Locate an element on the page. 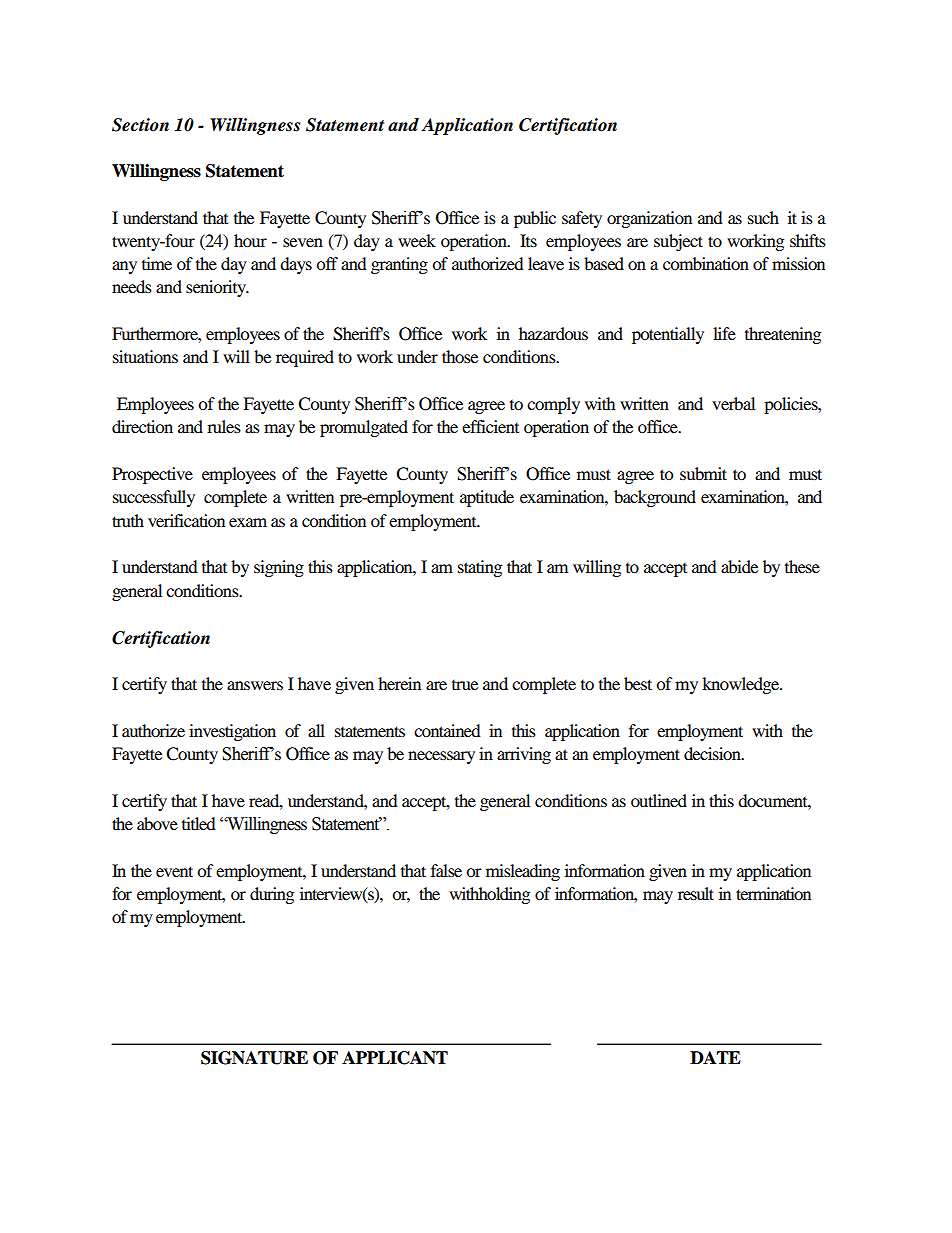 This image has width=952, height=1233. verbal is located at coordinates (733, 403).
